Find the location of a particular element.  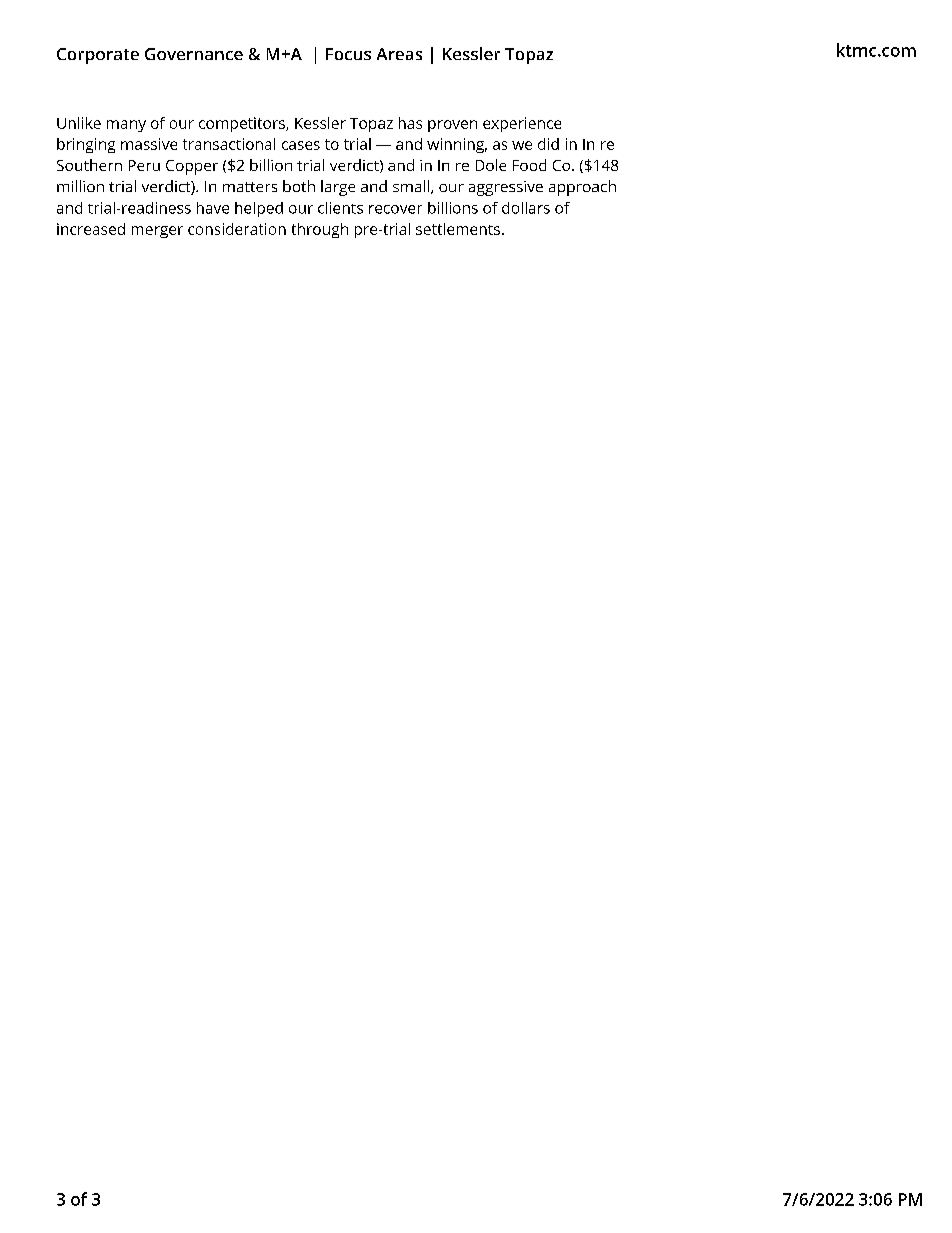

experience is located at coordinates (522, 124).
